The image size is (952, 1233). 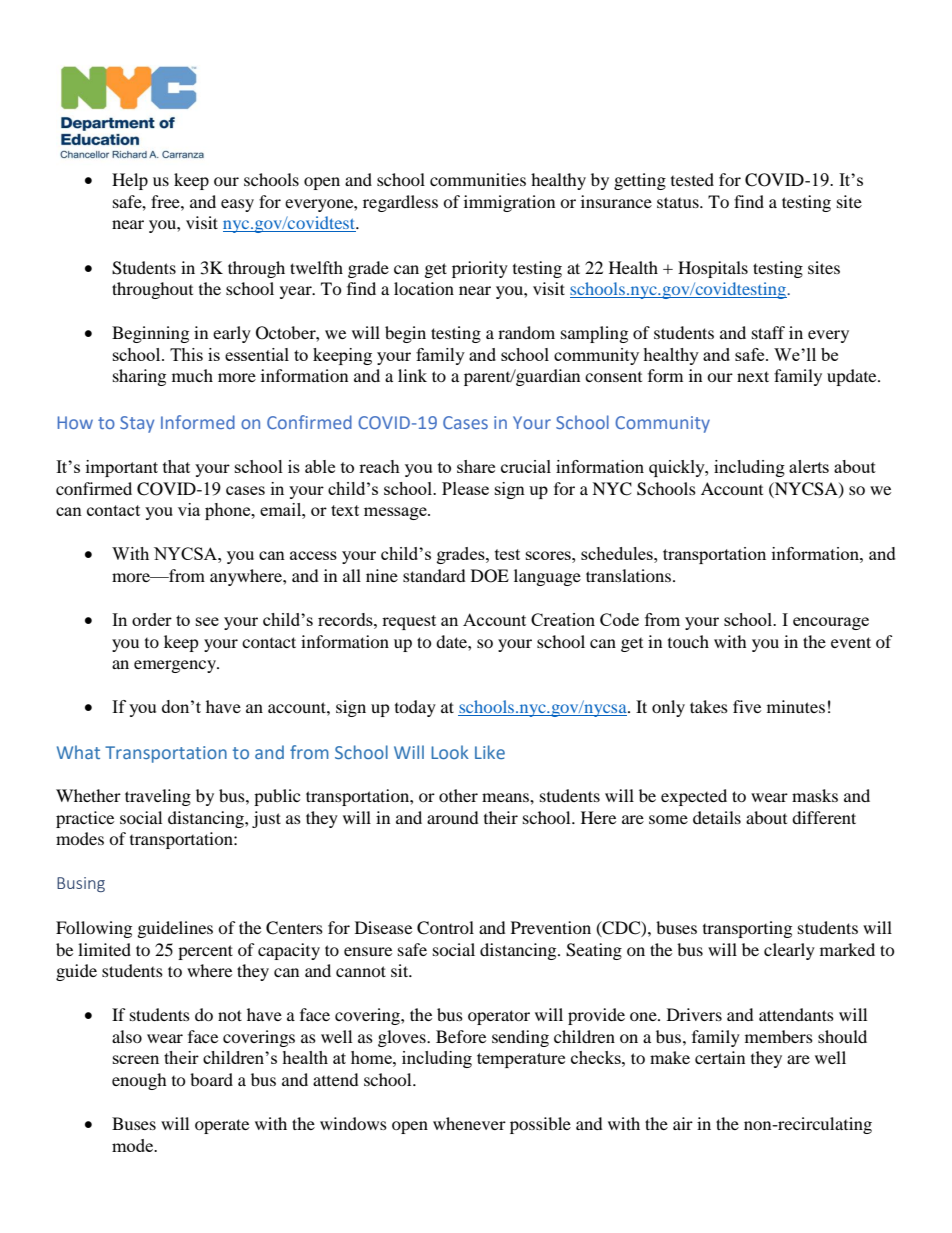 What do you see at coordinates (679, 202) in the page?
I see `status` at bounding box center [679, 202].
